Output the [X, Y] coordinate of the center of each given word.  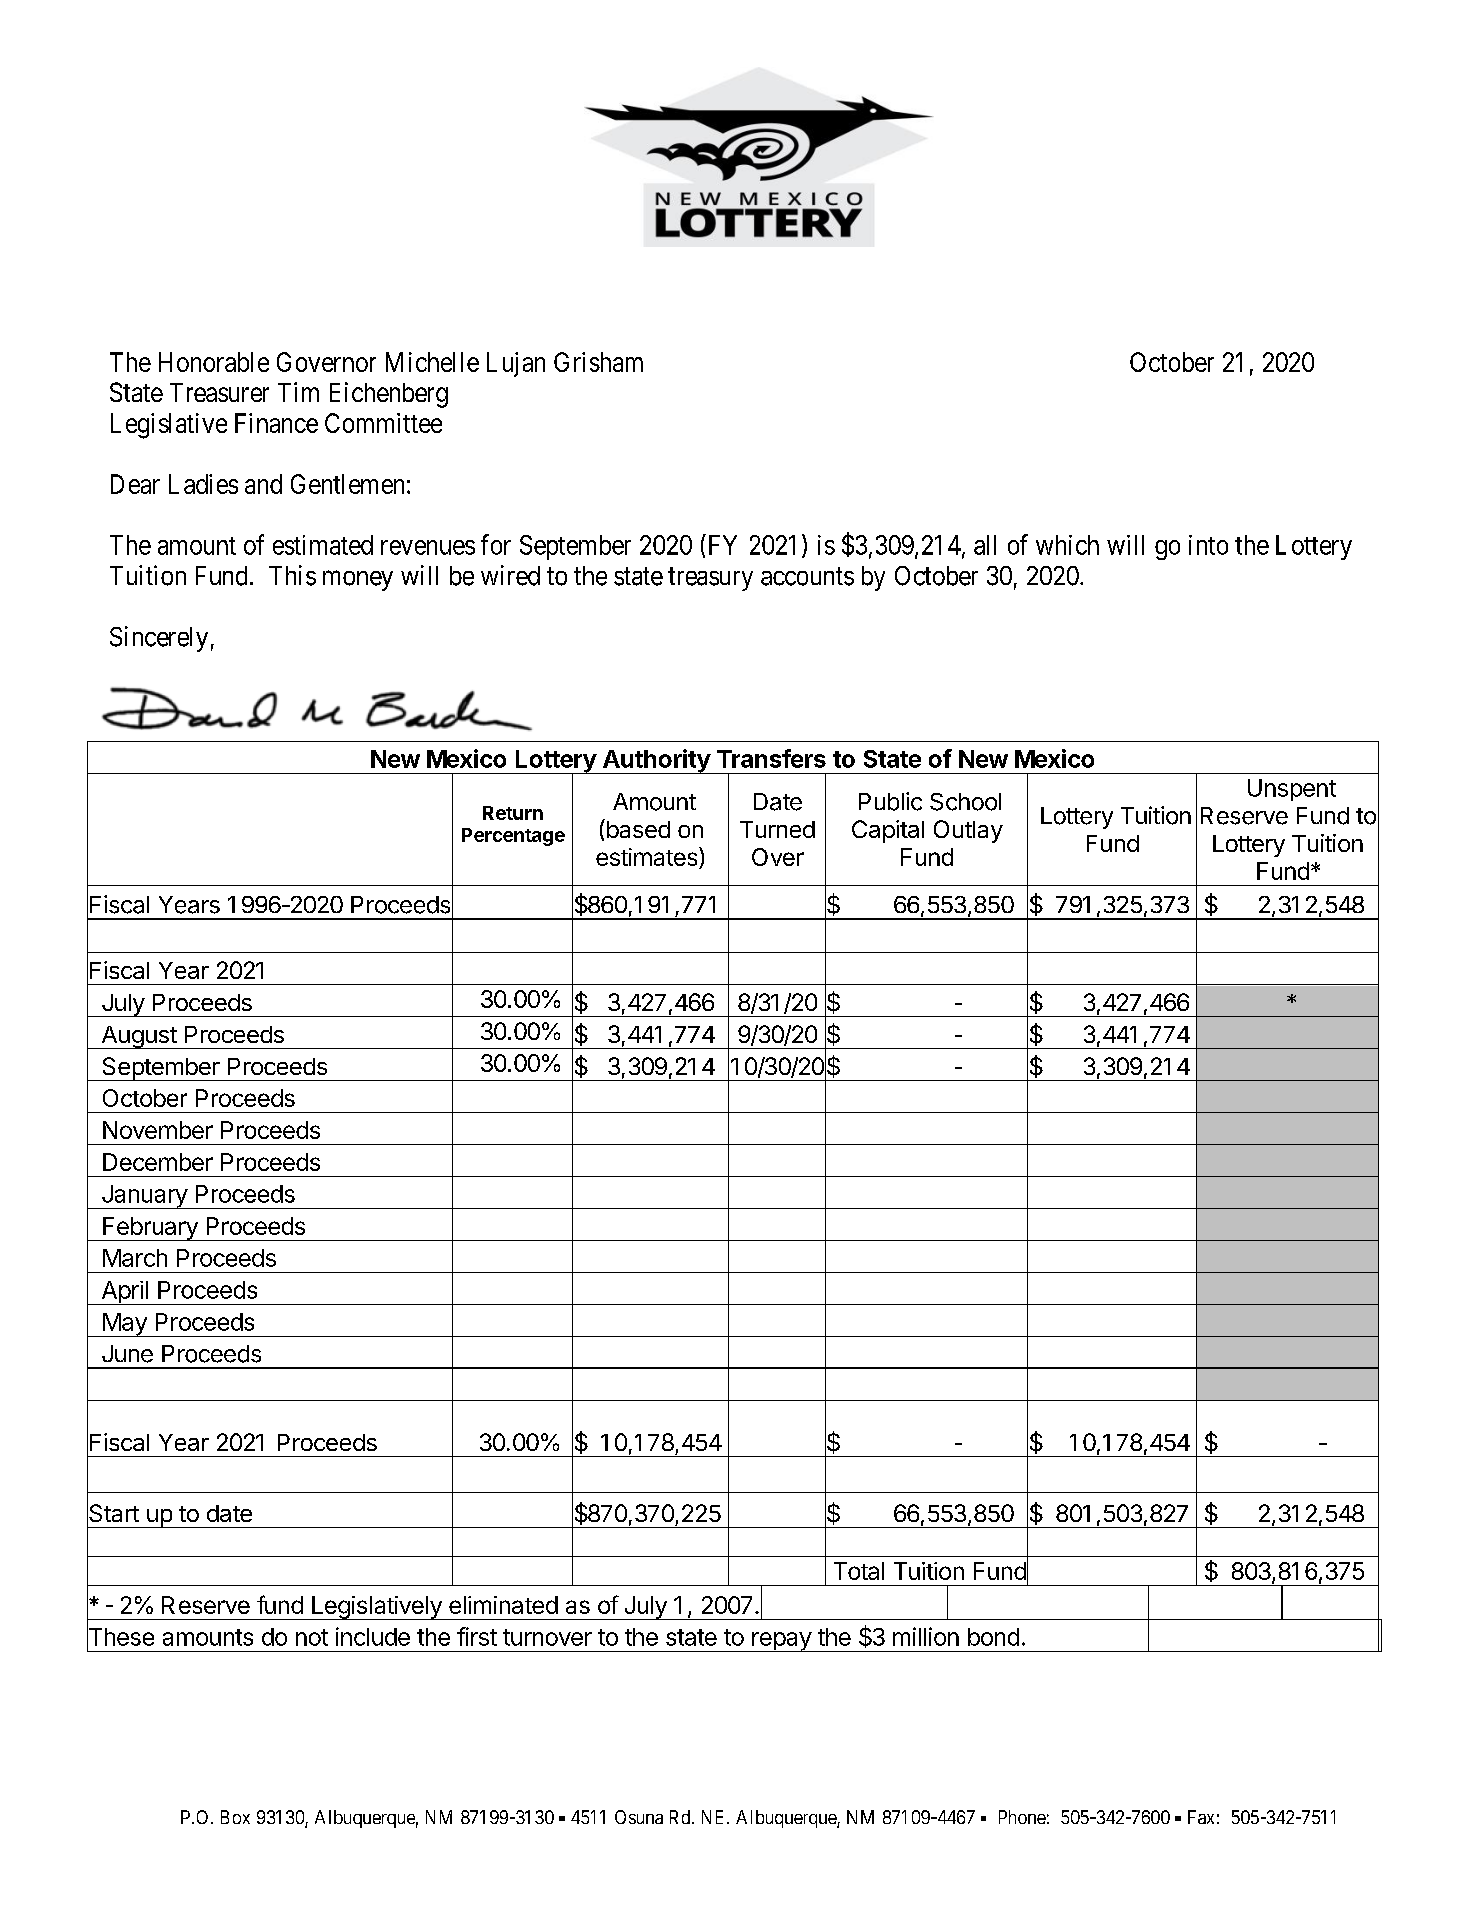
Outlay [968, 831]
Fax [1201, 1817]
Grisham [598, 362]
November [158, 1130]
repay [781, 1642]
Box [235, 1817]
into [1208, 545]
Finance [276, 423]
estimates [648, 858]
